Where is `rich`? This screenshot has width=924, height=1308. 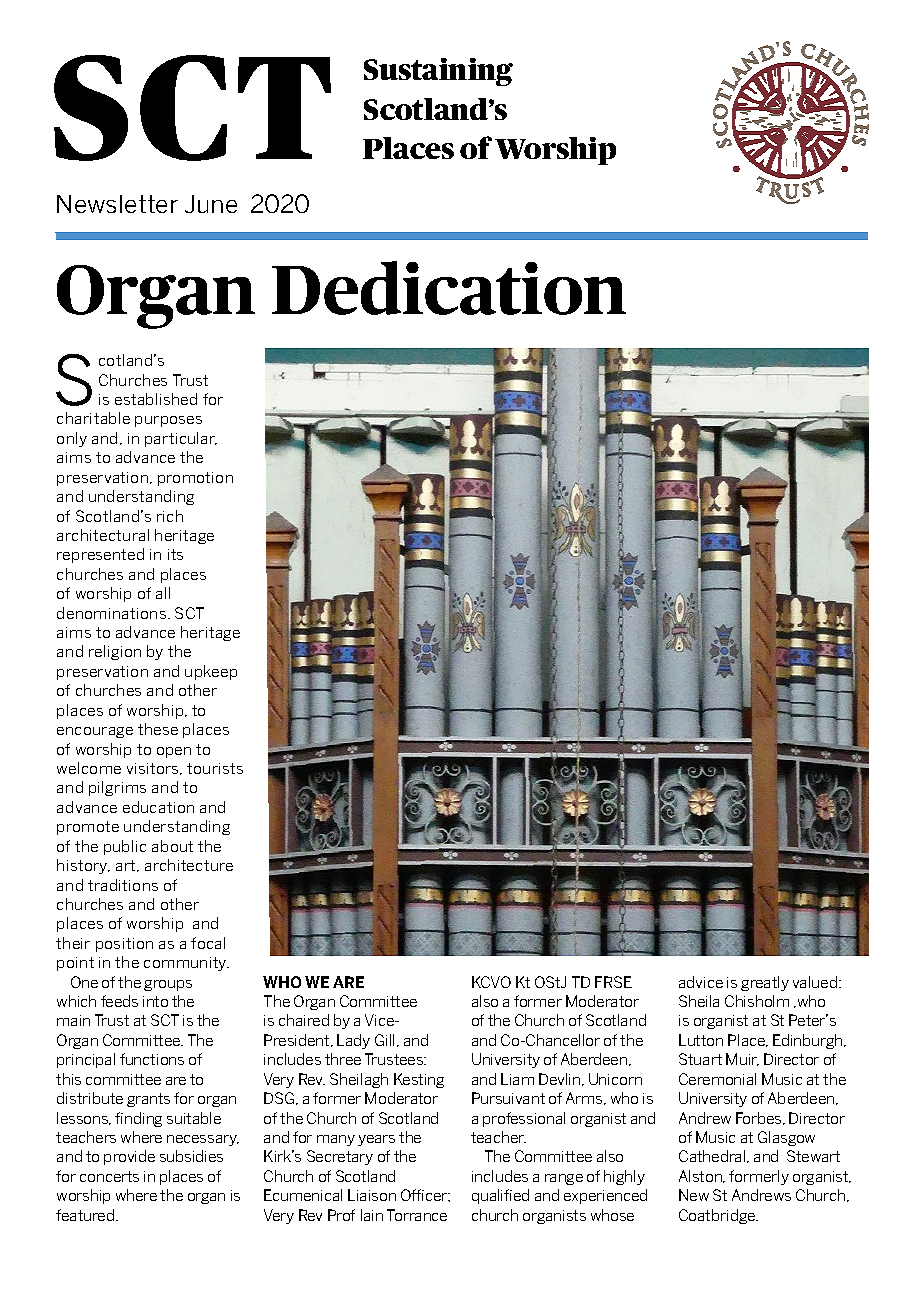 rich is located at coordinates (170, 516).
